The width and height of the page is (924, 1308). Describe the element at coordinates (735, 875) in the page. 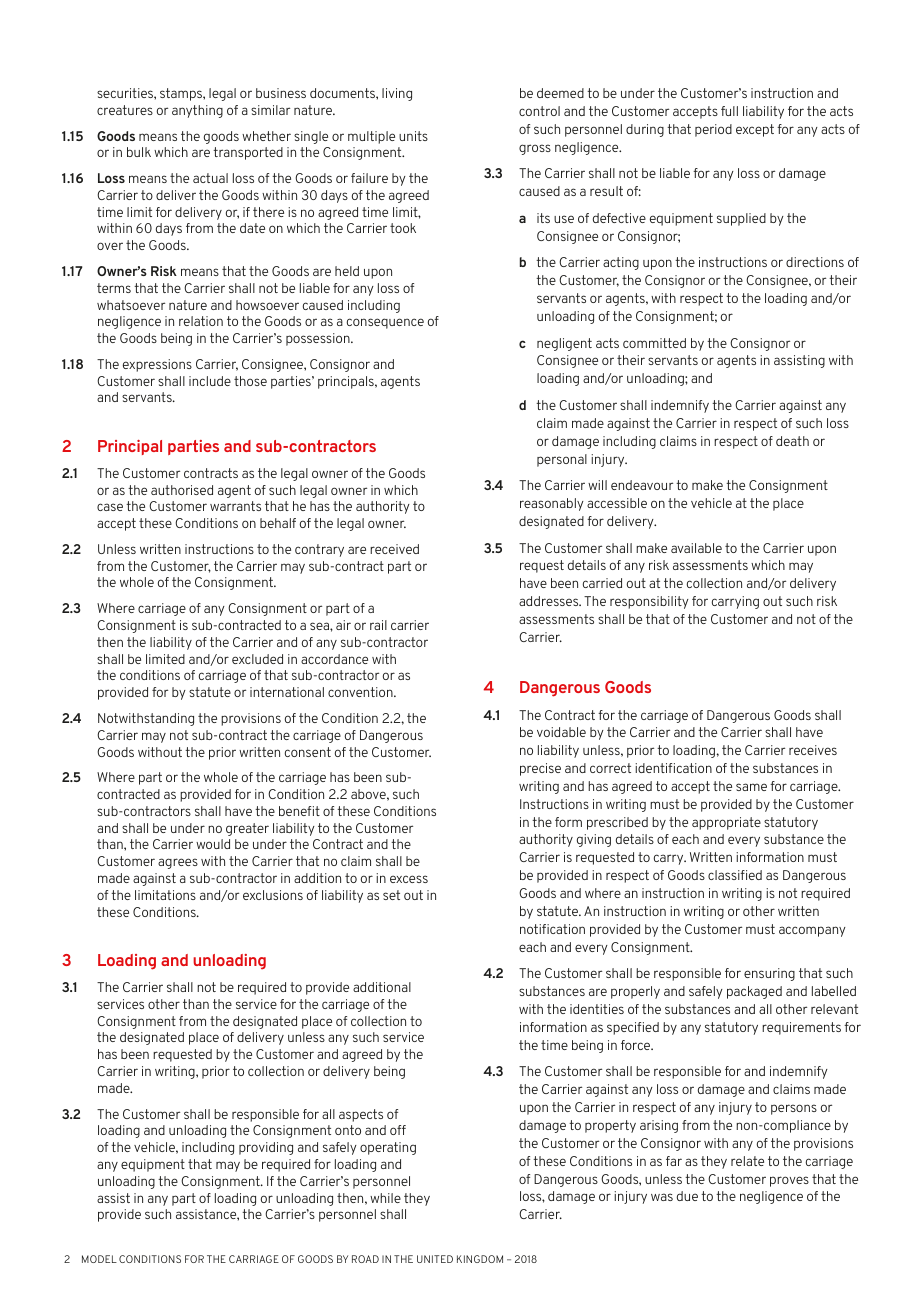

I see `classified` at that location.
